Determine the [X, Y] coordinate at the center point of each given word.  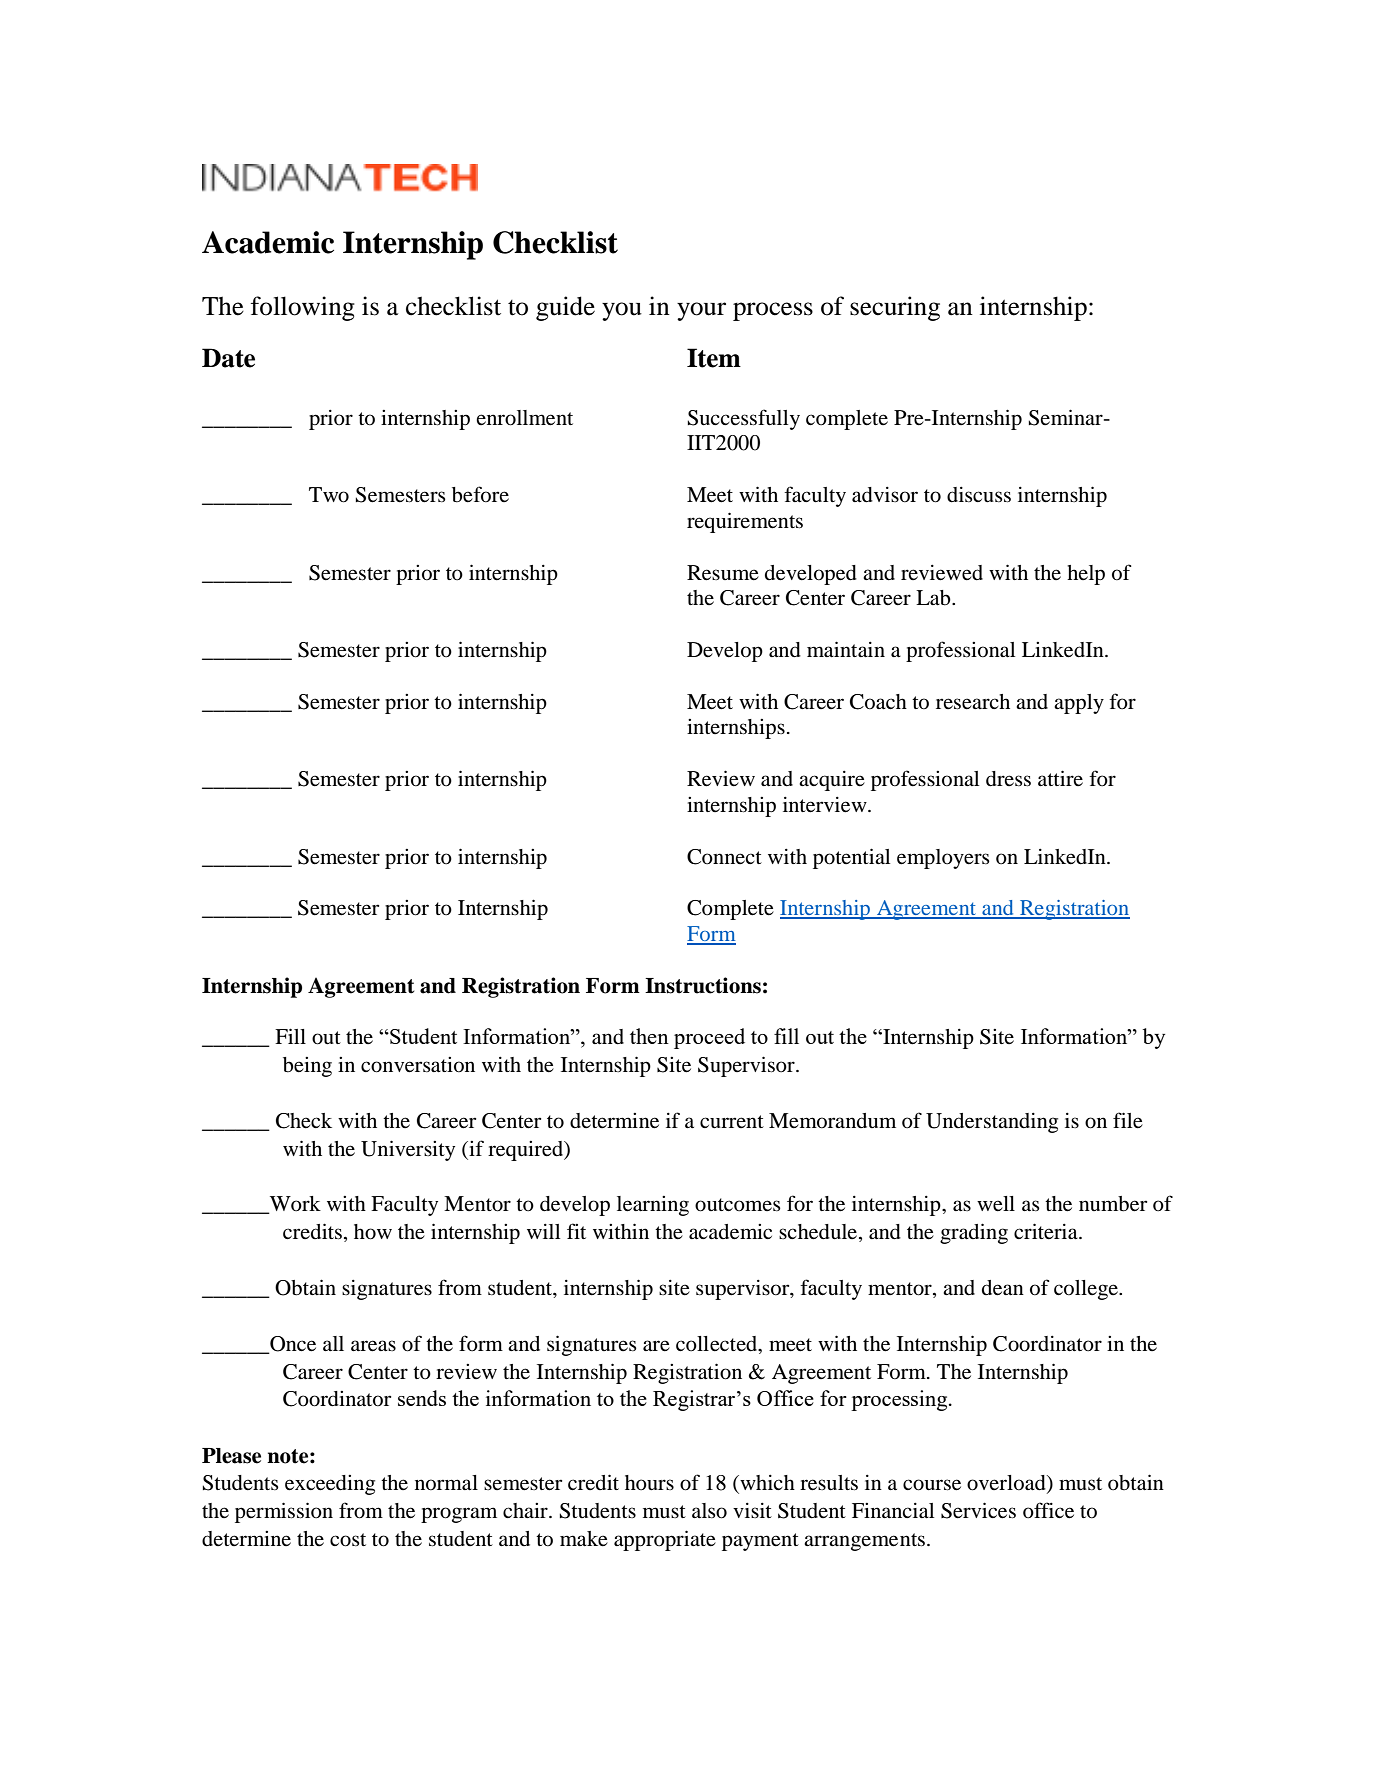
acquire [832, 781]
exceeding [330, 1485]
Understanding [992, 1123]
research [973, 702]
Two [329, 495]
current [732, 1122]
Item [714, 358]
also [709, 1511]
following [303, 308]
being [307, 1067]
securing [895, 308]
